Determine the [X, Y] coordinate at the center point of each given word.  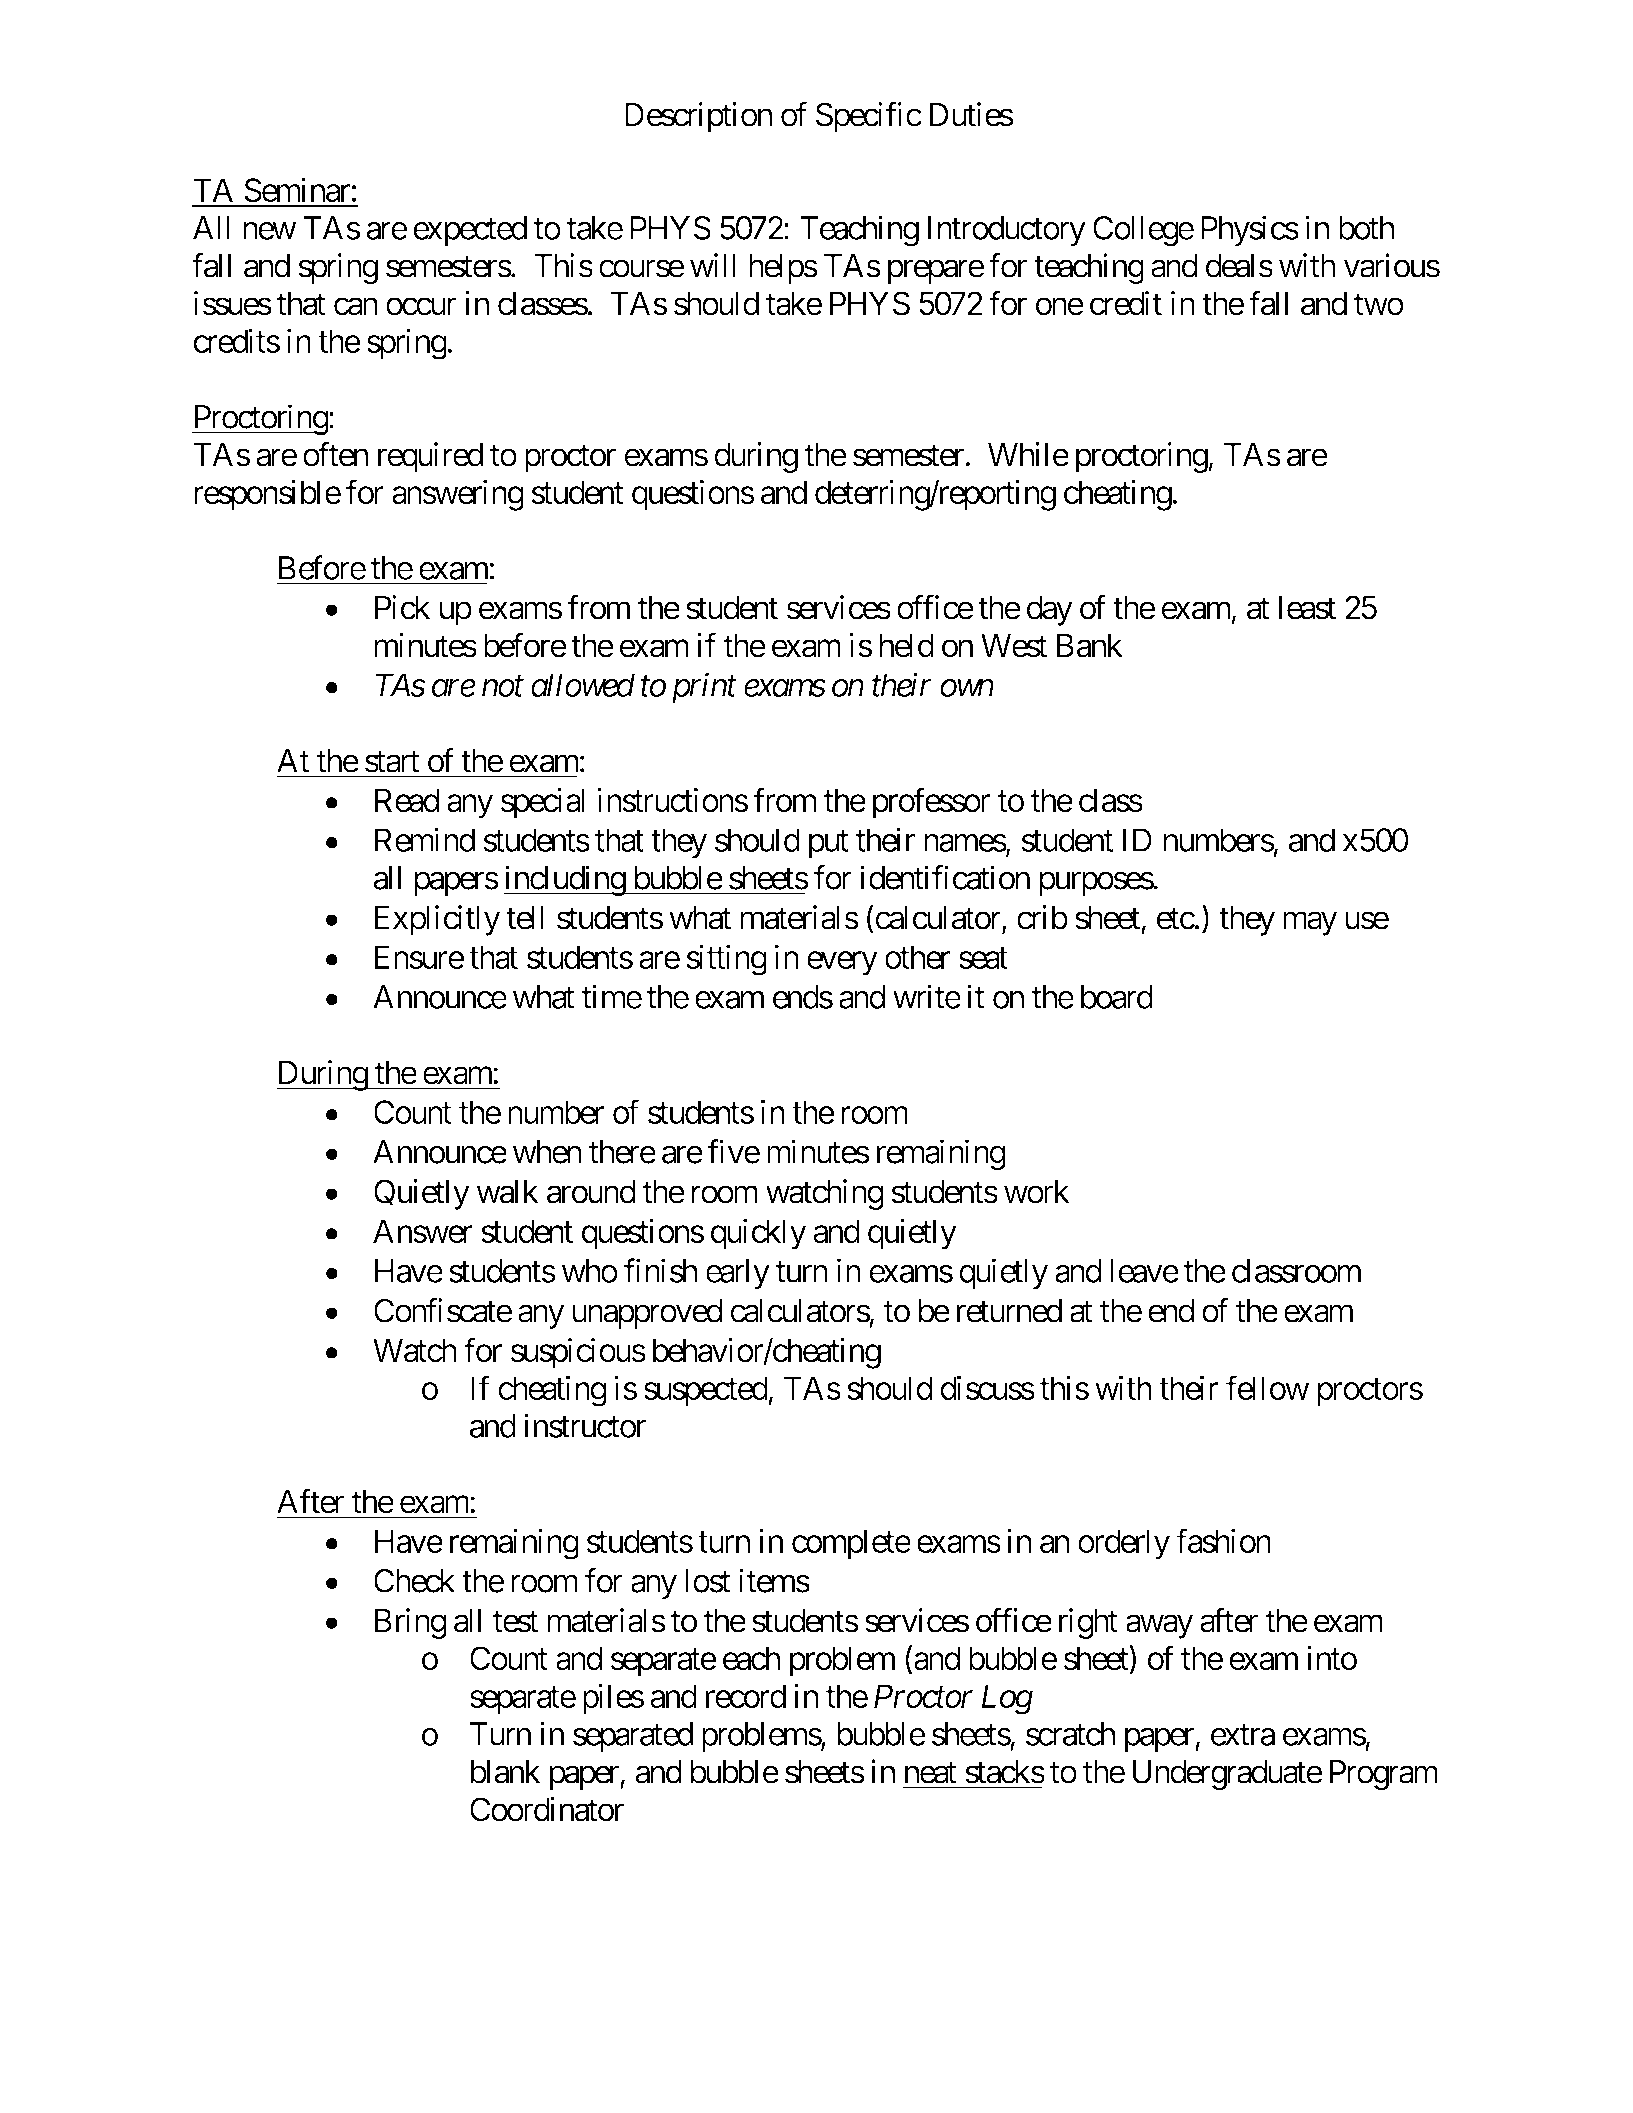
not [503, 687]
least [1307, 608]
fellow [1267, 1387]
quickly [759, 1234]
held [907, 645]
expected [470, 231]
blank [506, 1772]
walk [507, 1192]
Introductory [1007, 231]
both [1366, 228]
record [746, 1696]
